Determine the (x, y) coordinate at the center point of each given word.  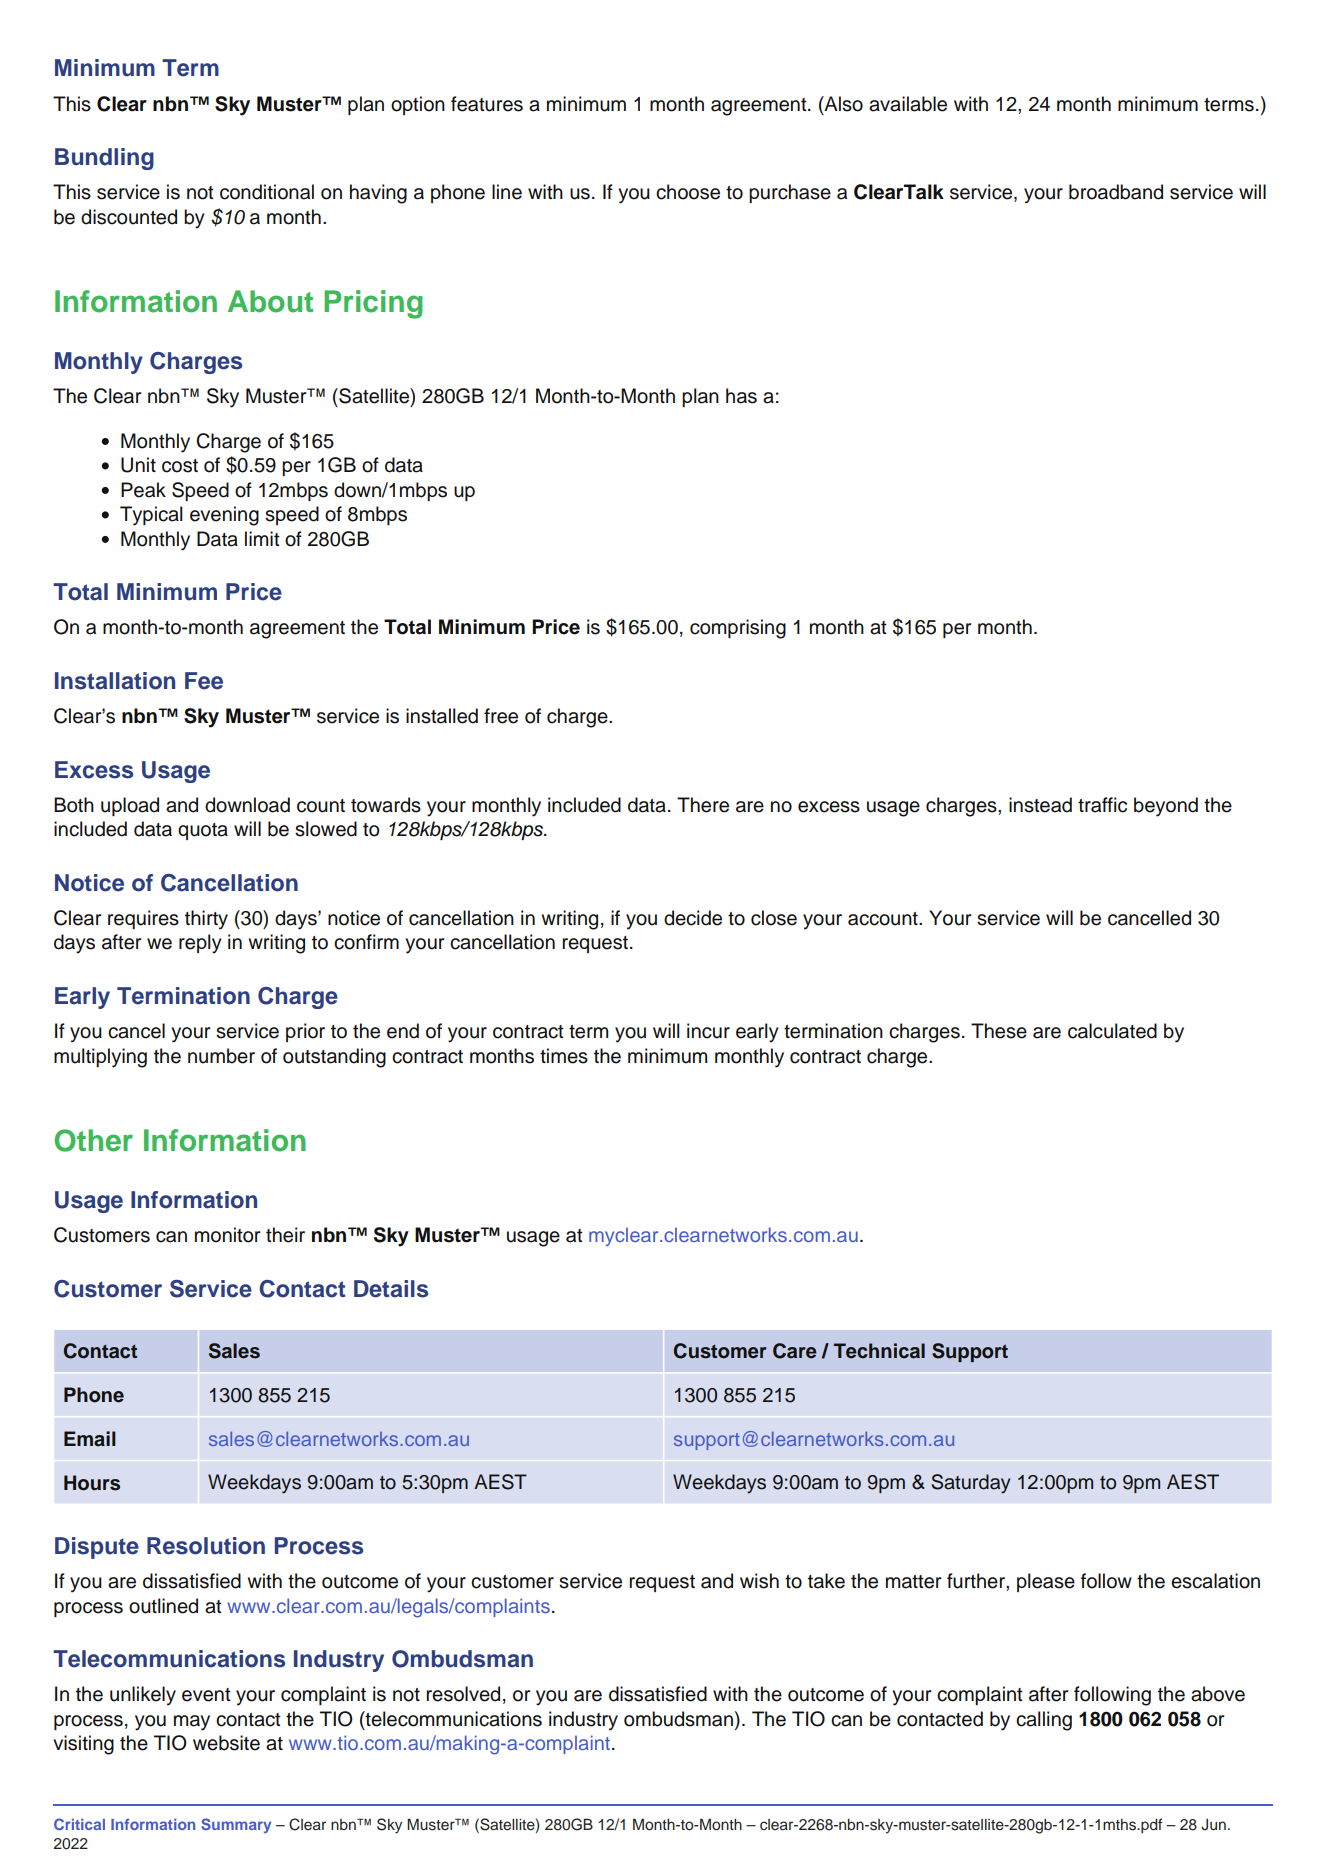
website (226, 1743)
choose (688, 192)
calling (1044, 1721)
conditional (267, 192)
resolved (463, 1694)
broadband (1116, 192)
